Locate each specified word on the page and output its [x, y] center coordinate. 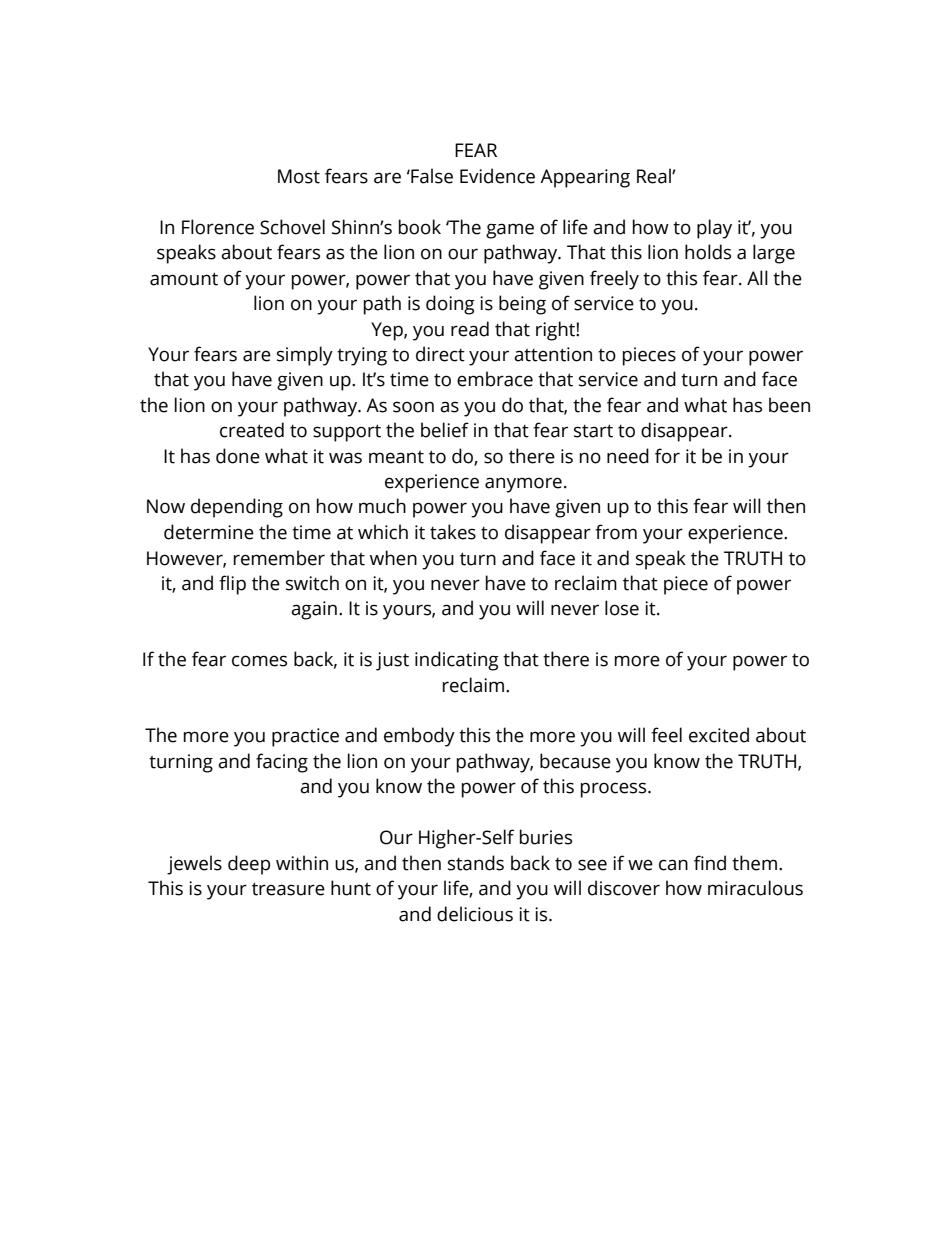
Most [299, 176]
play [714, 229]
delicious [475, 914]
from [616, 532]
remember [279, 558]
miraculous [755, 888]
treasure [288, 889]
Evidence [497, 176]
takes [453, 532]
